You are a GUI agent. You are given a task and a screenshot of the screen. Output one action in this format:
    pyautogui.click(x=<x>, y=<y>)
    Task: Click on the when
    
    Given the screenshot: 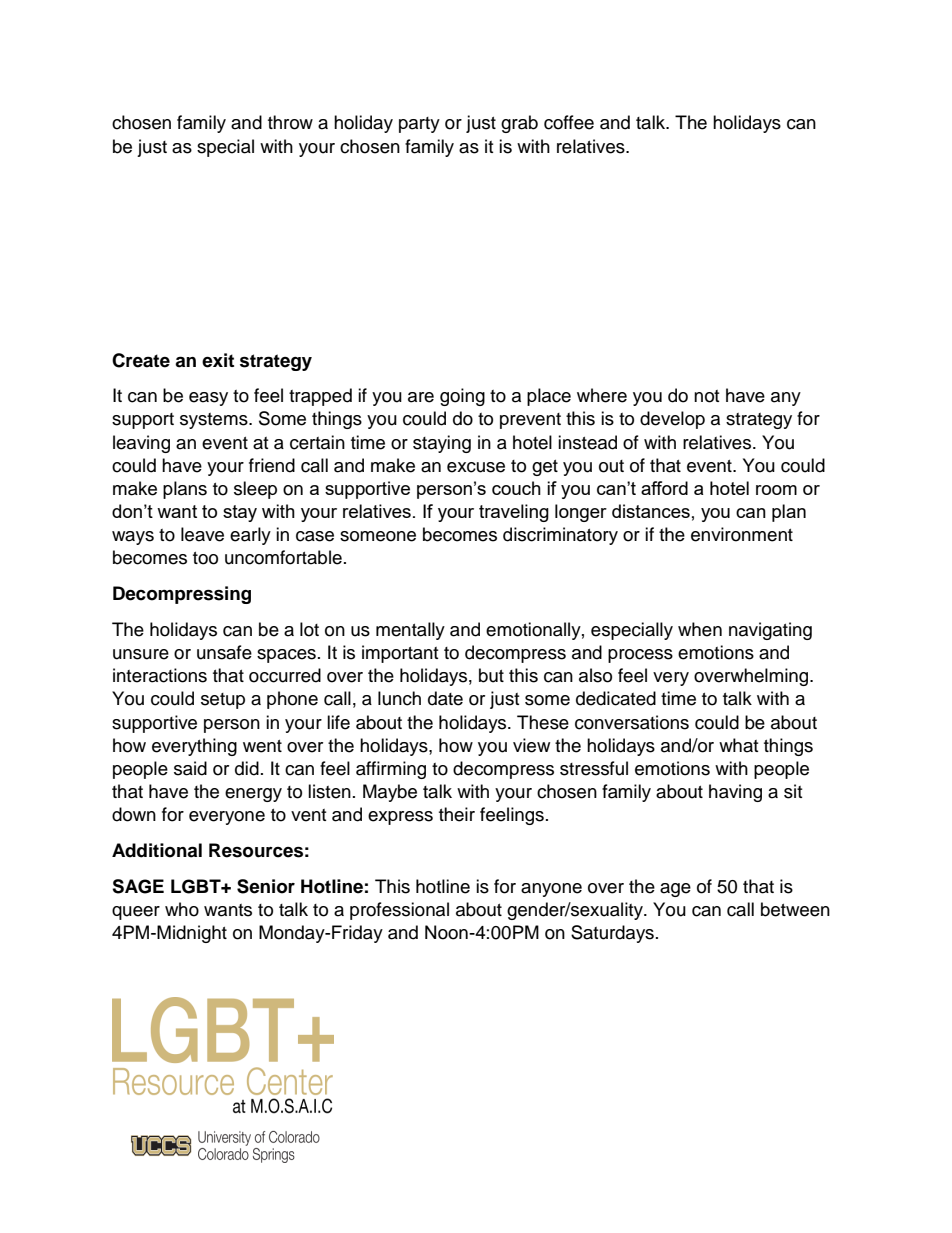 What is the action you would take?
    pyautogui.click(x=700, y=629)
